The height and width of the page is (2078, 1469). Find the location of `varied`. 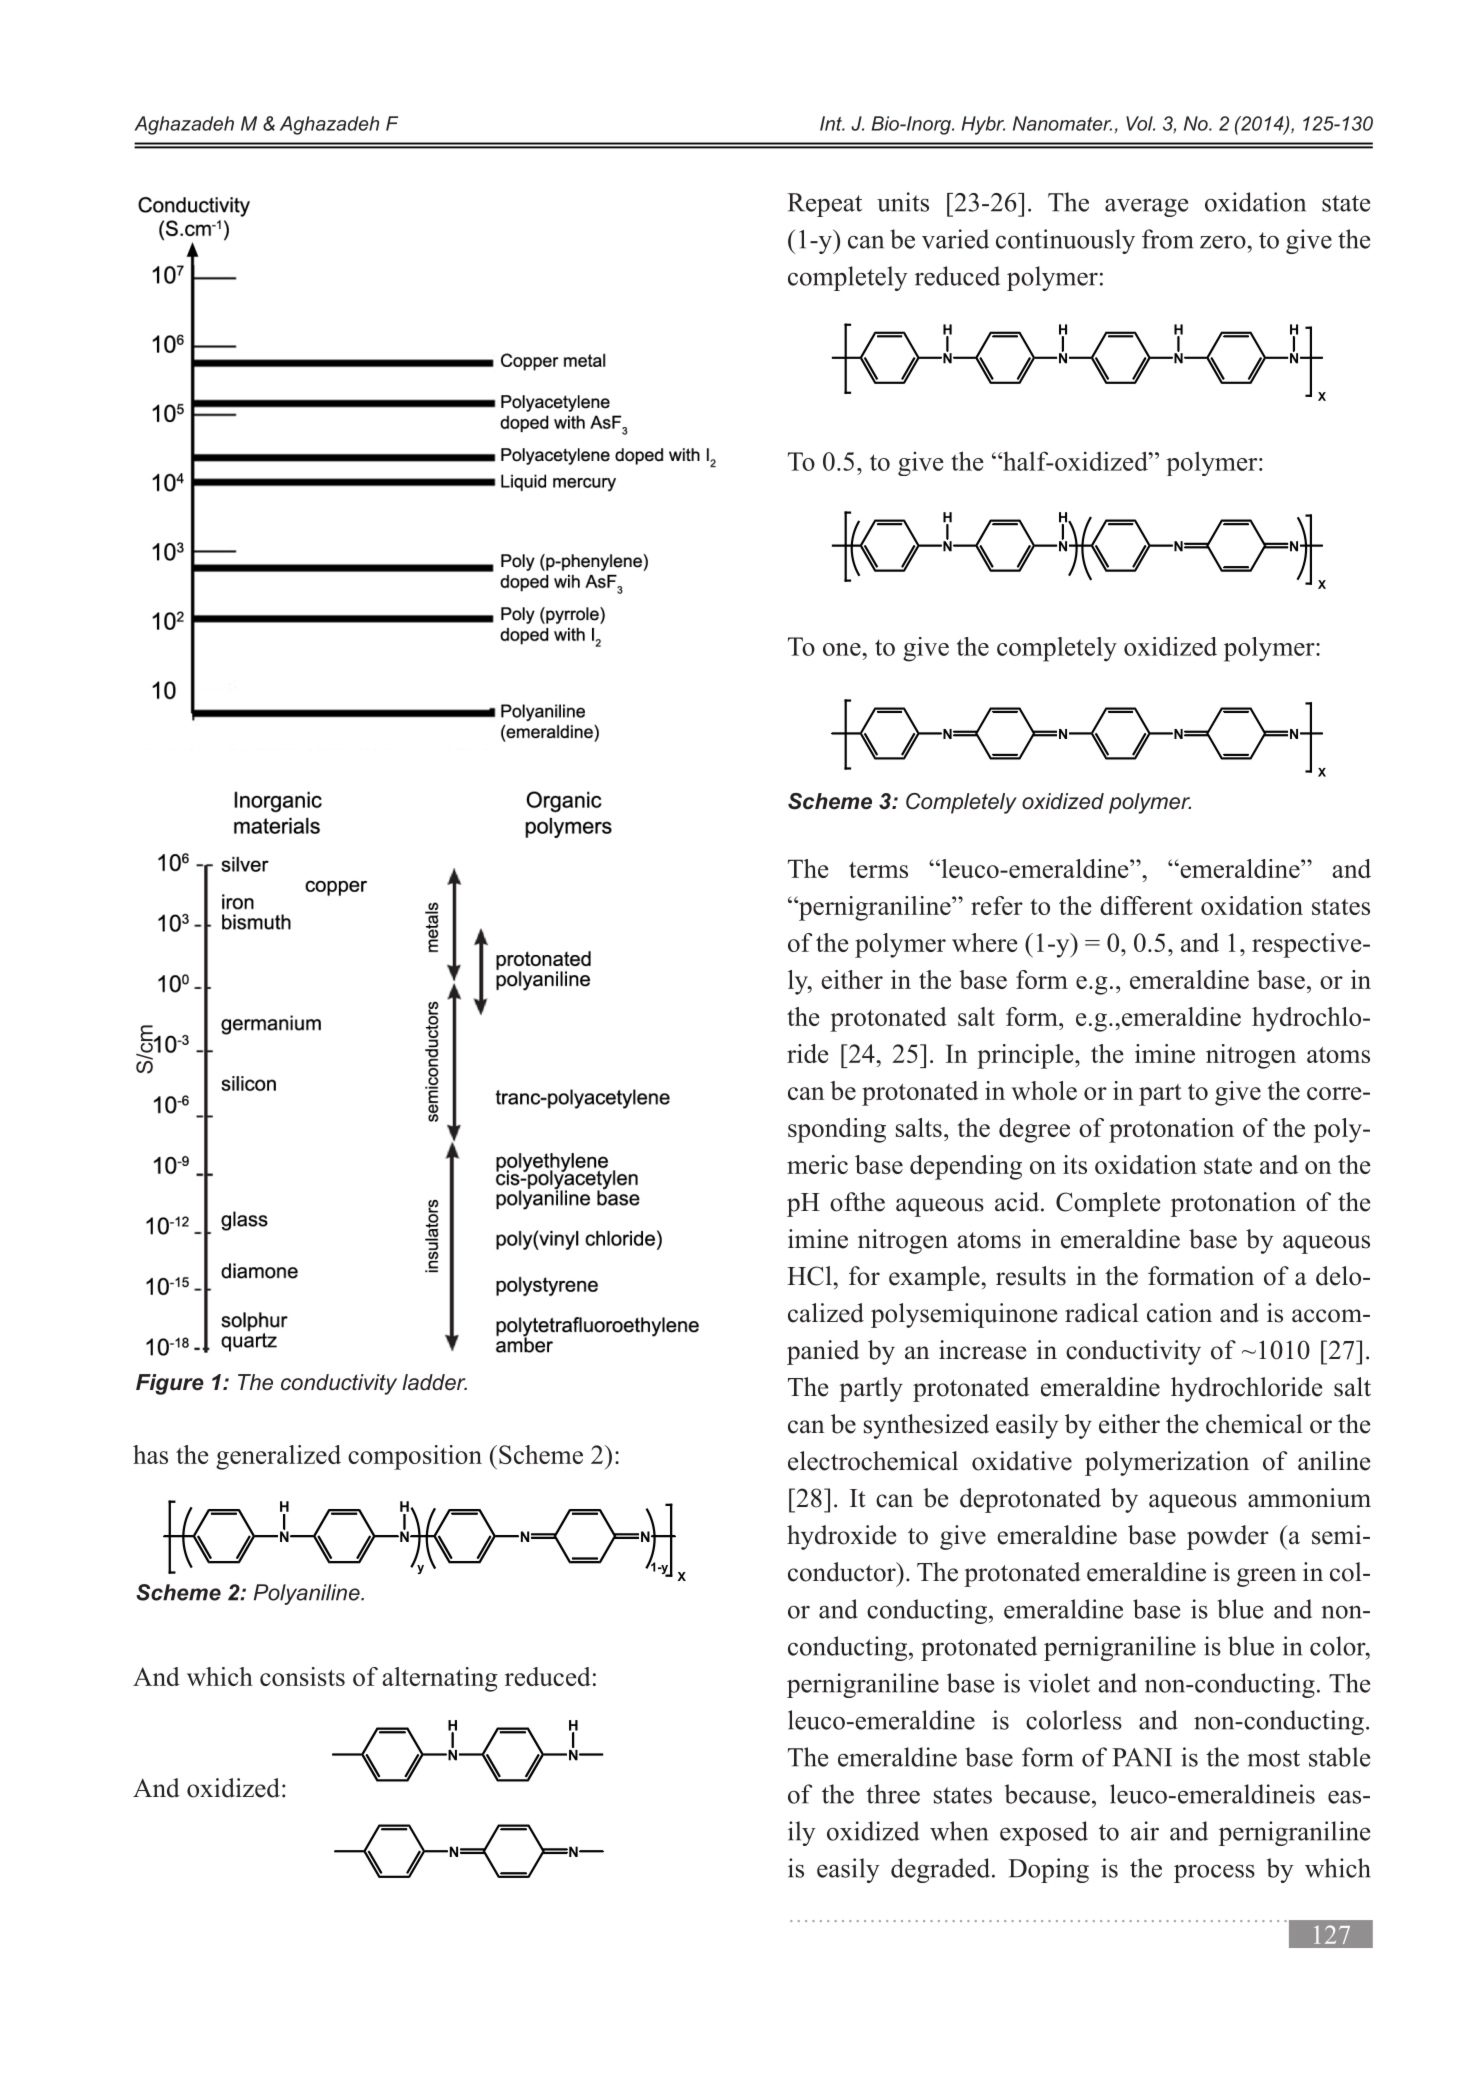

varied is located at coordinates (955, 239).
